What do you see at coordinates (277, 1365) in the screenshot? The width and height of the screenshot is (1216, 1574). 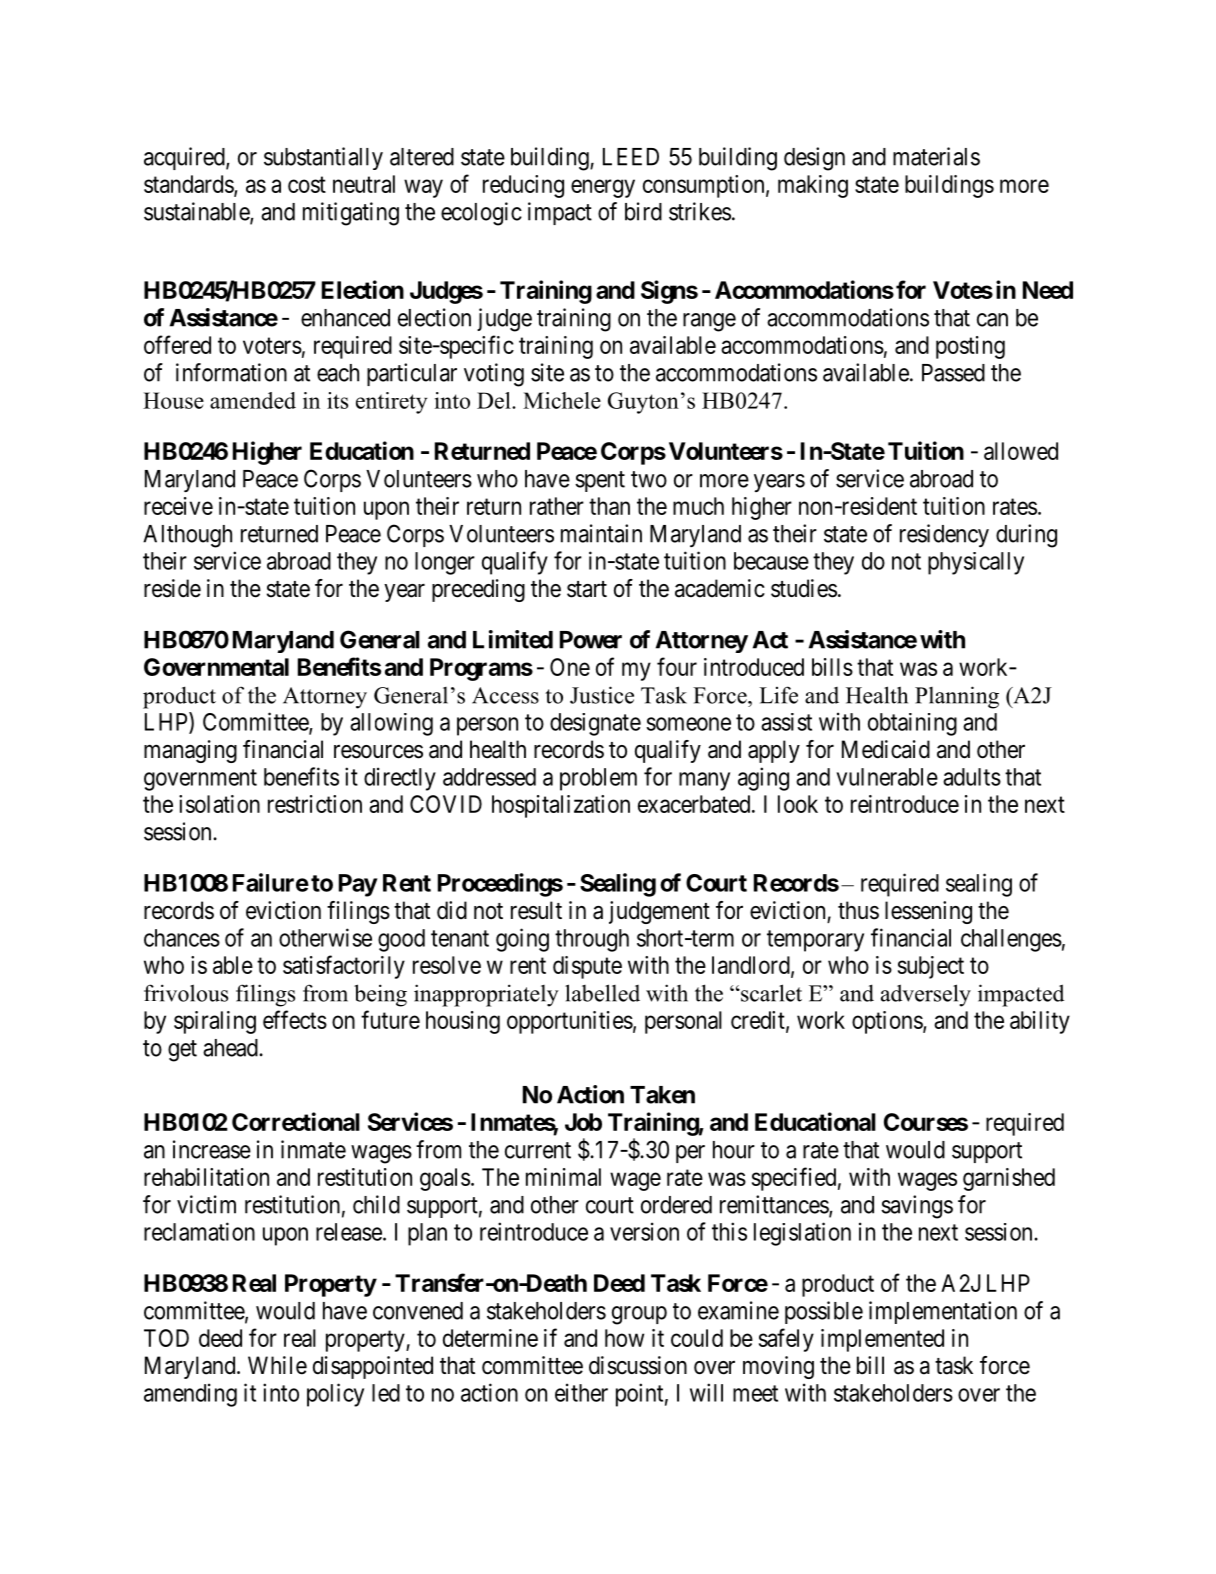 I see `While` at bounding box center [277, 1365].
